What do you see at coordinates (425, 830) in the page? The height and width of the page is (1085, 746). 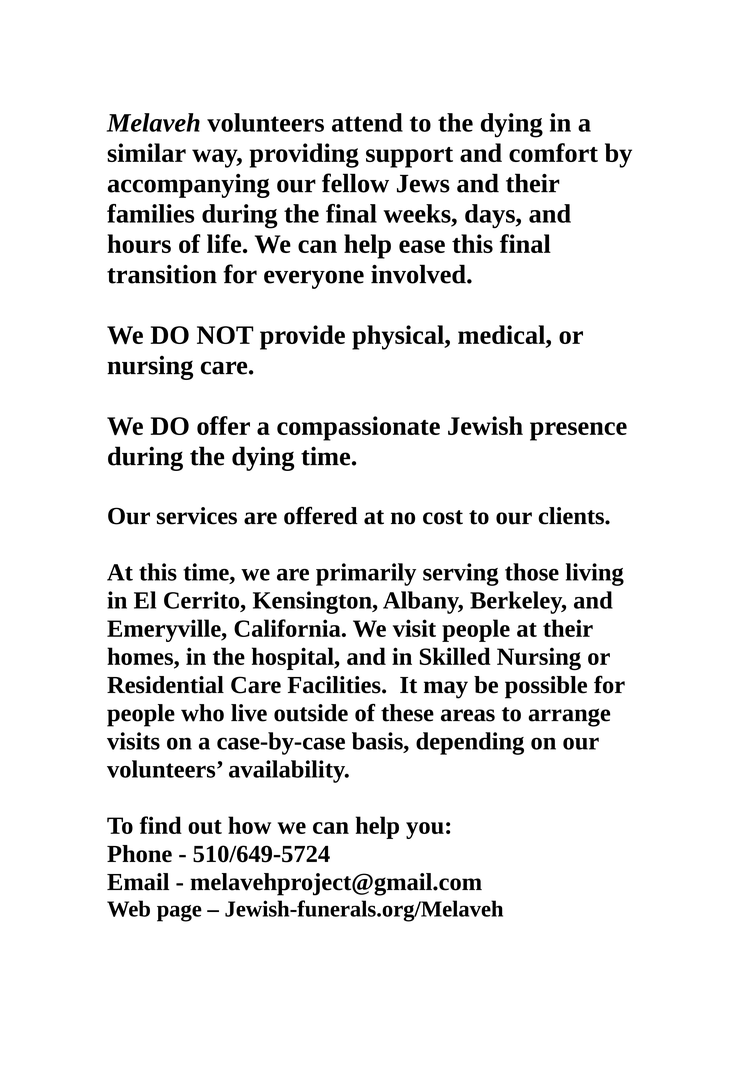 I see `you` at bounding box center [425, 830].
